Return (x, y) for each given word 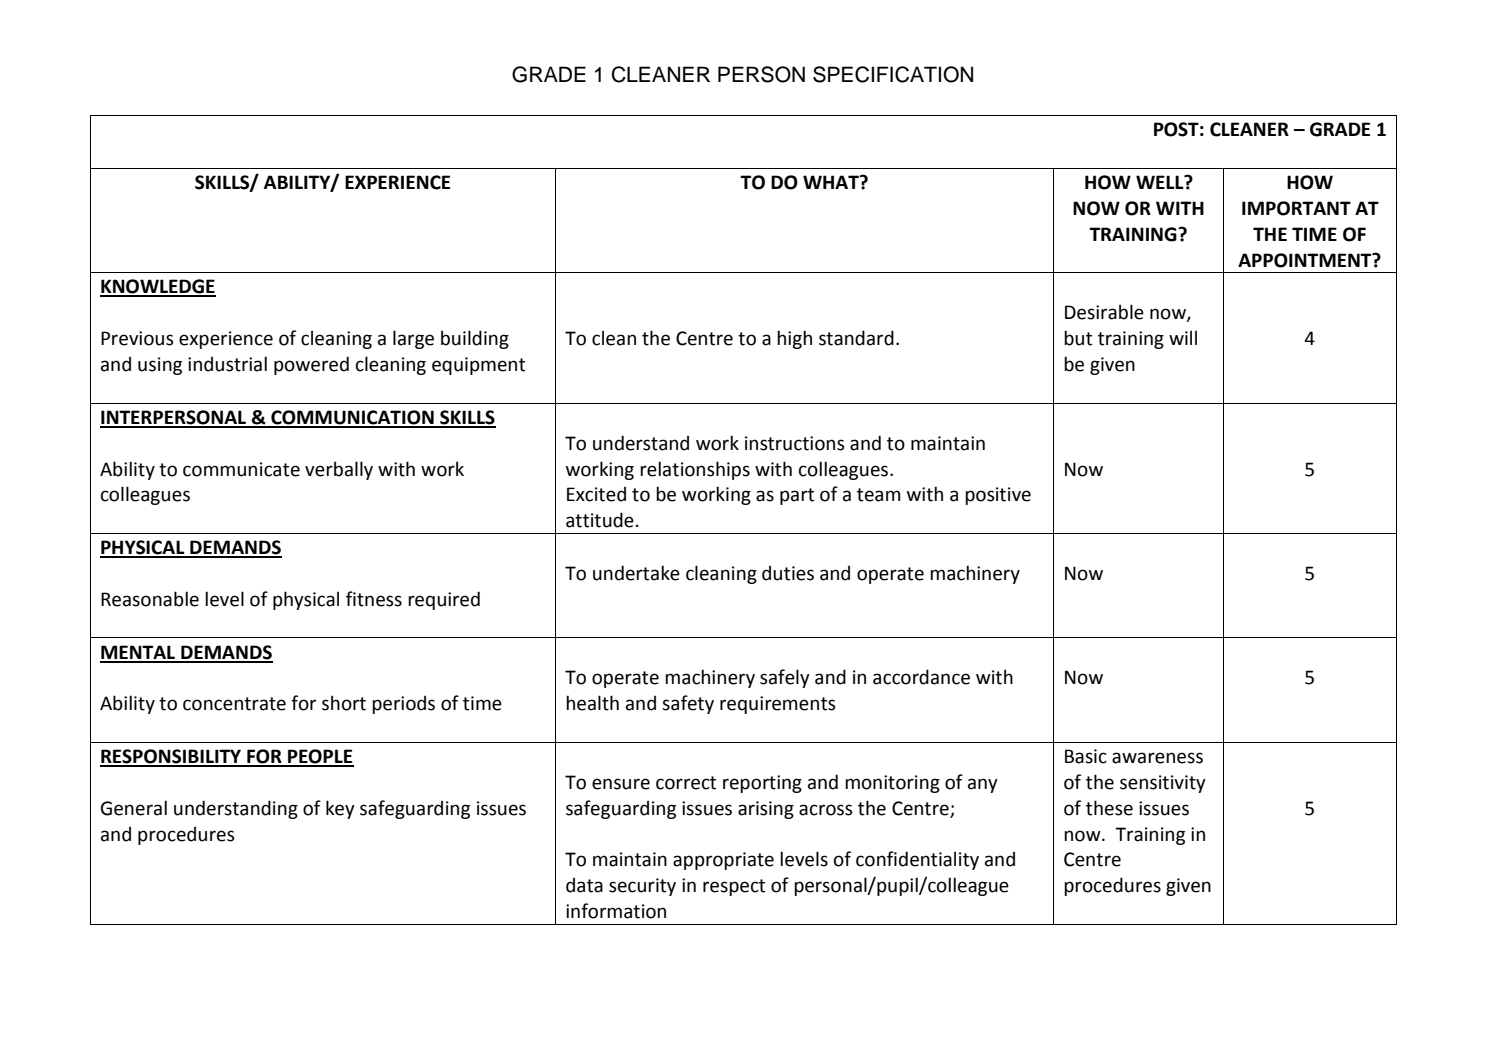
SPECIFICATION (893, 74)
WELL (1161, 182)
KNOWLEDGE (158, 287)
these (1109, 808)
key (340, 809)
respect (734, 887)
